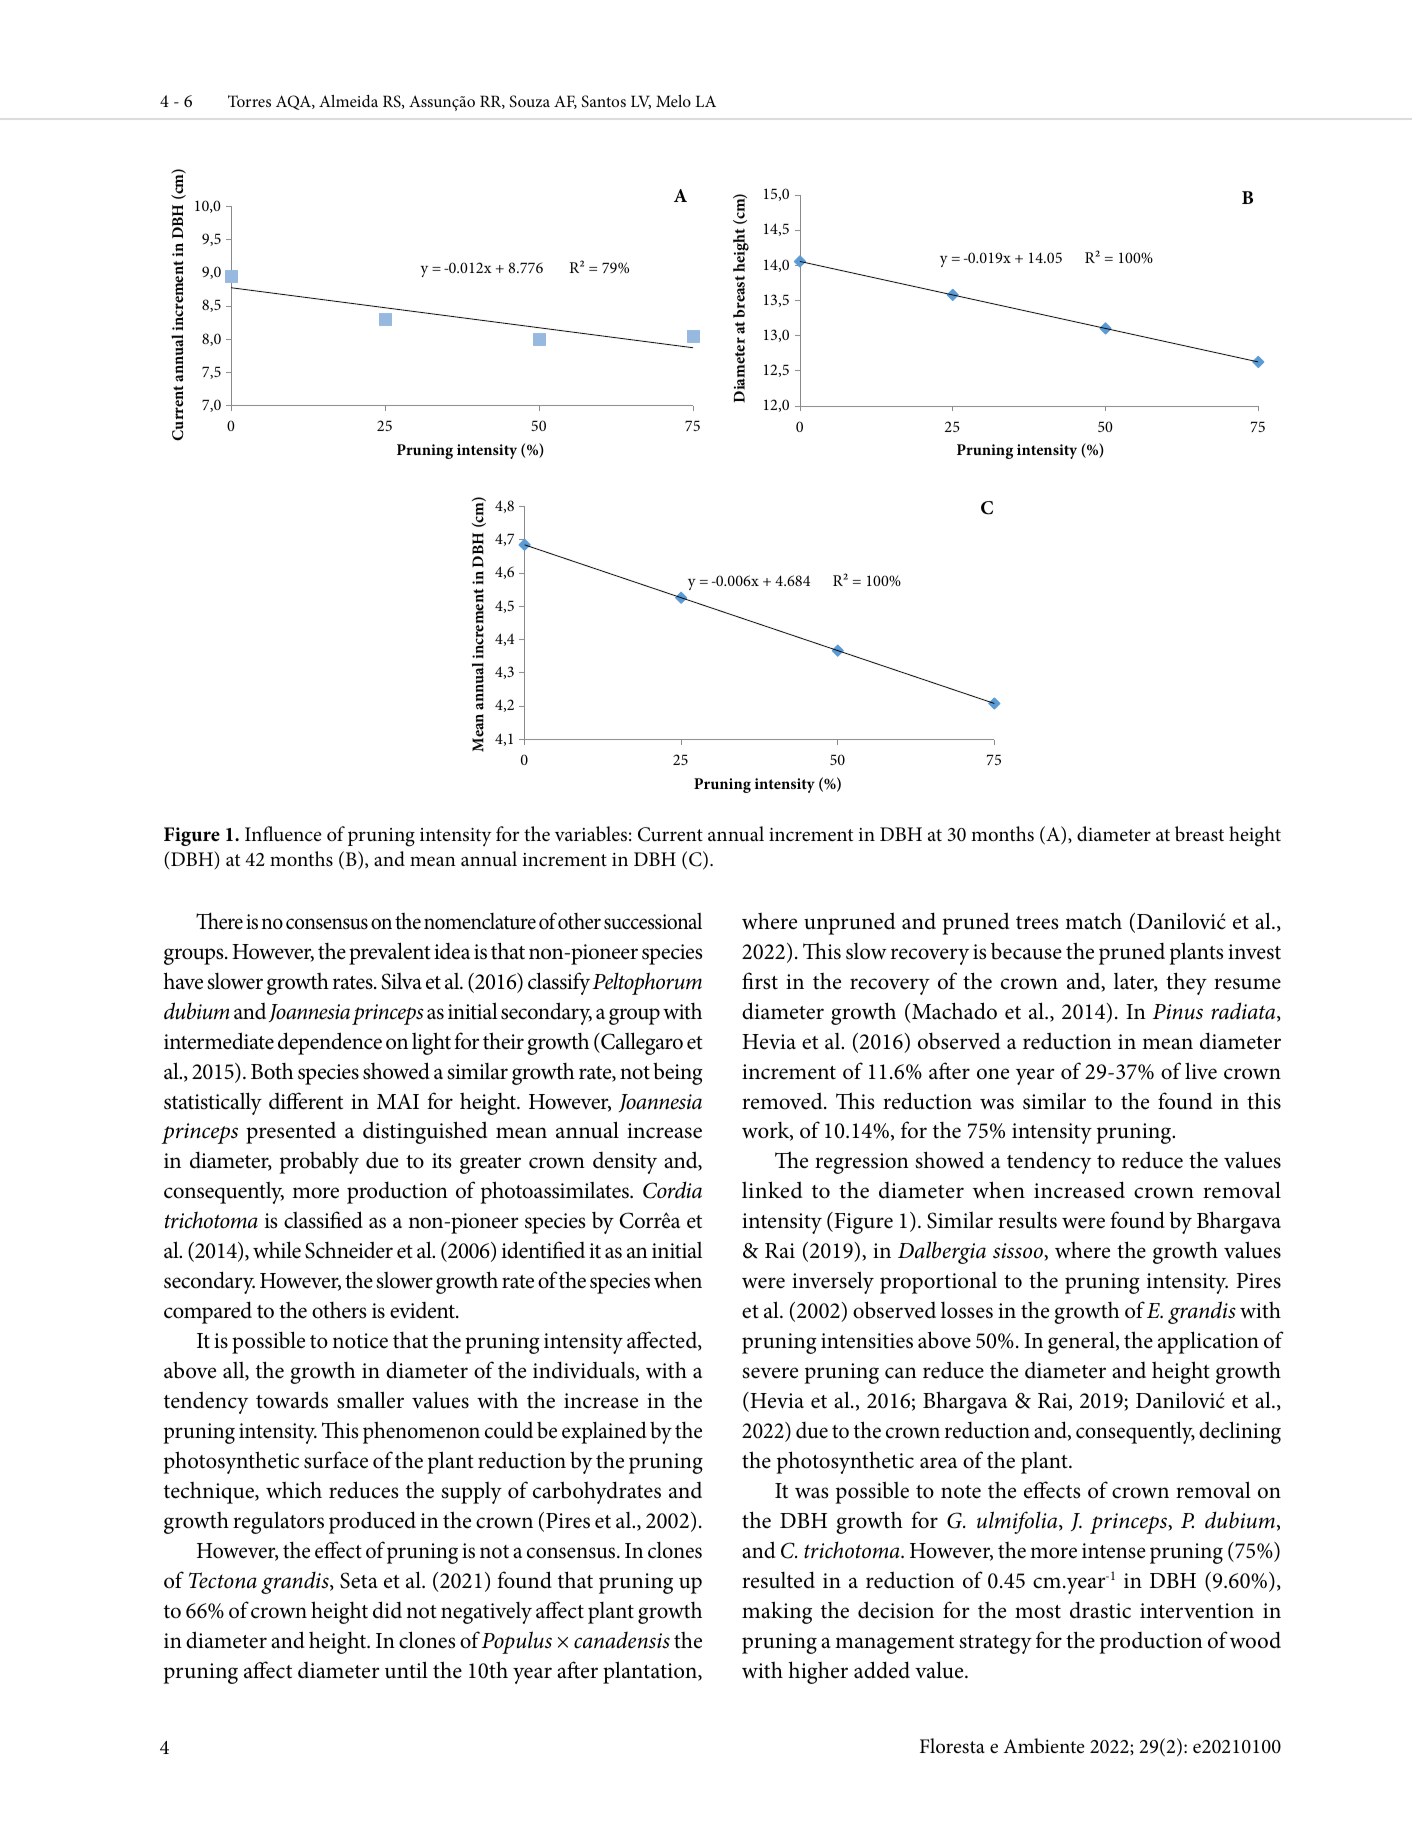 The image size is (1412, 1830). I want to click on successional, so click(653, 921).
